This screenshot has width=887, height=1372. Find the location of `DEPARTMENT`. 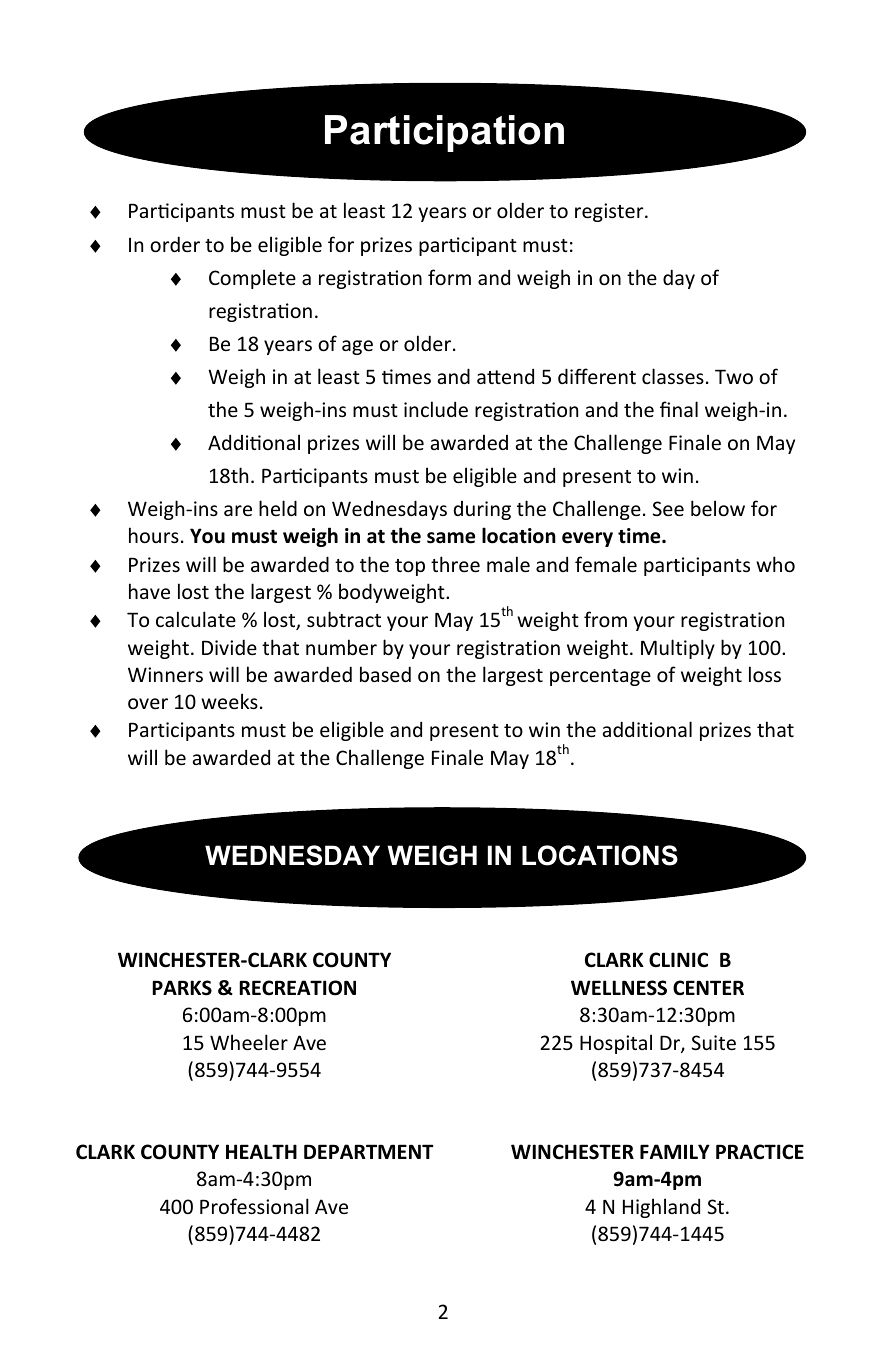

DEPARTMENT is located at coordinates (368, 1151).
